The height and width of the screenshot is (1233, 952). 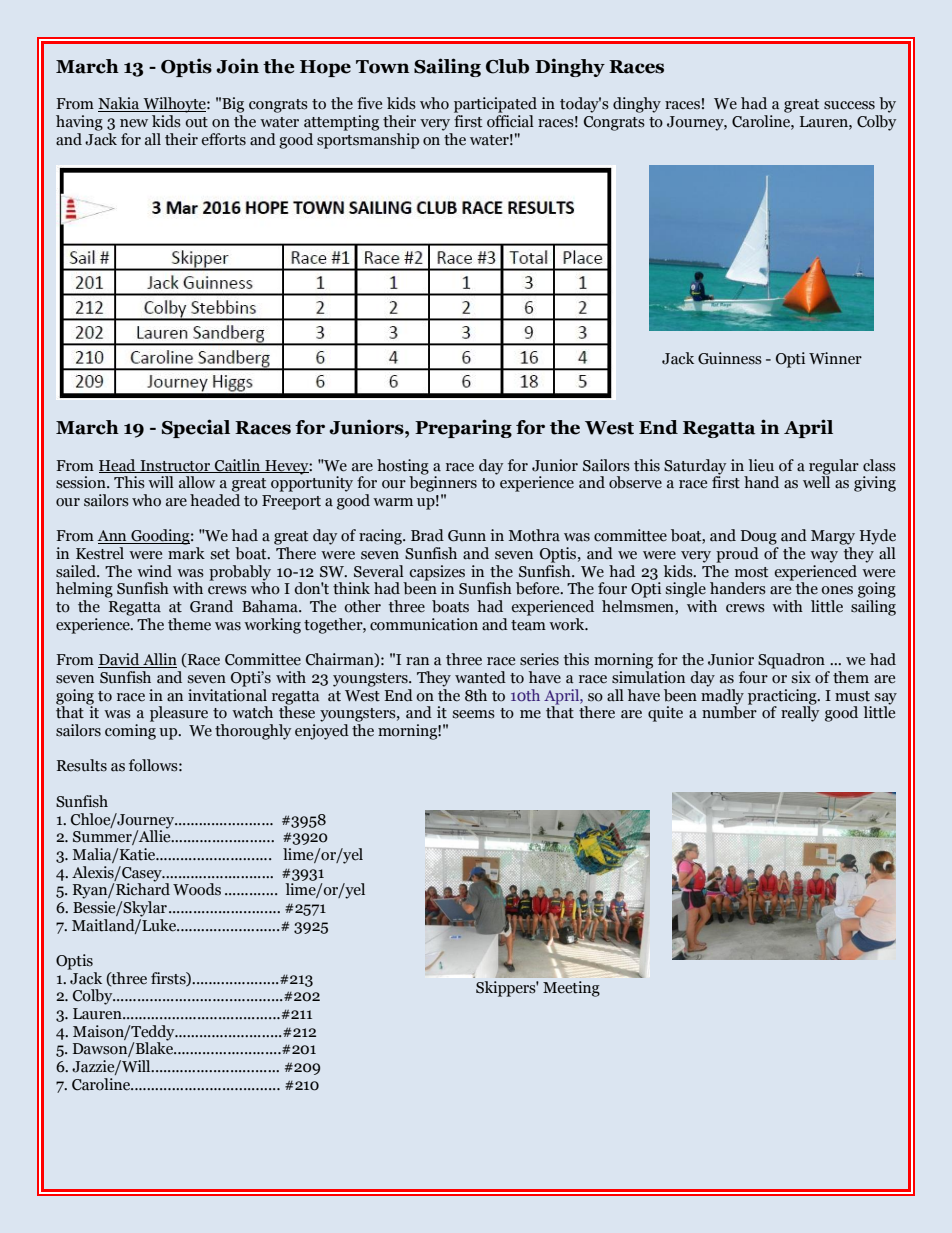 I want to click on Doug, so click(x=759, y=537).
